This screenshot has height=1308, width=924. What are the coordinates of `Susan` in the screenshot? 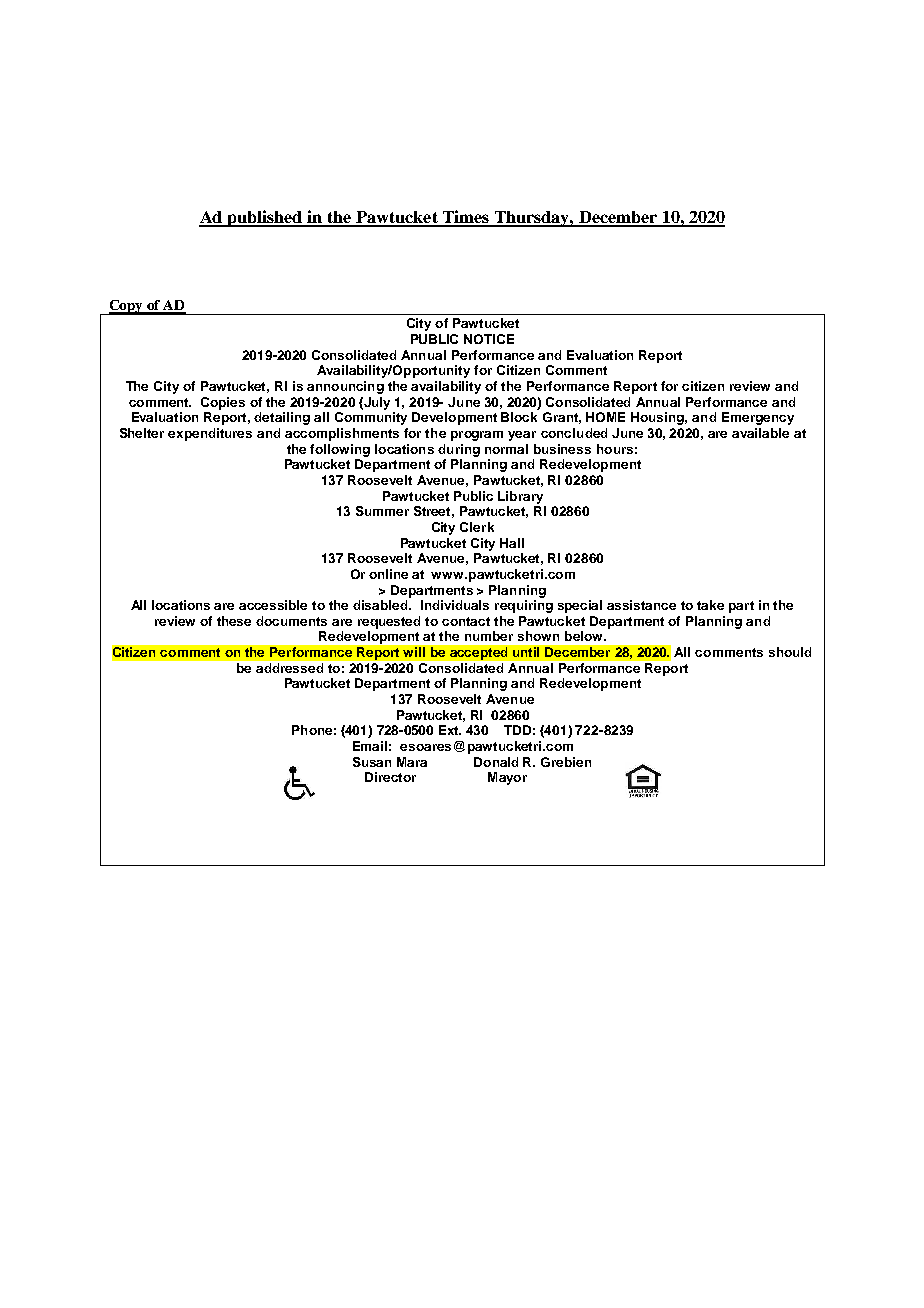 It's located at (372, 762).
